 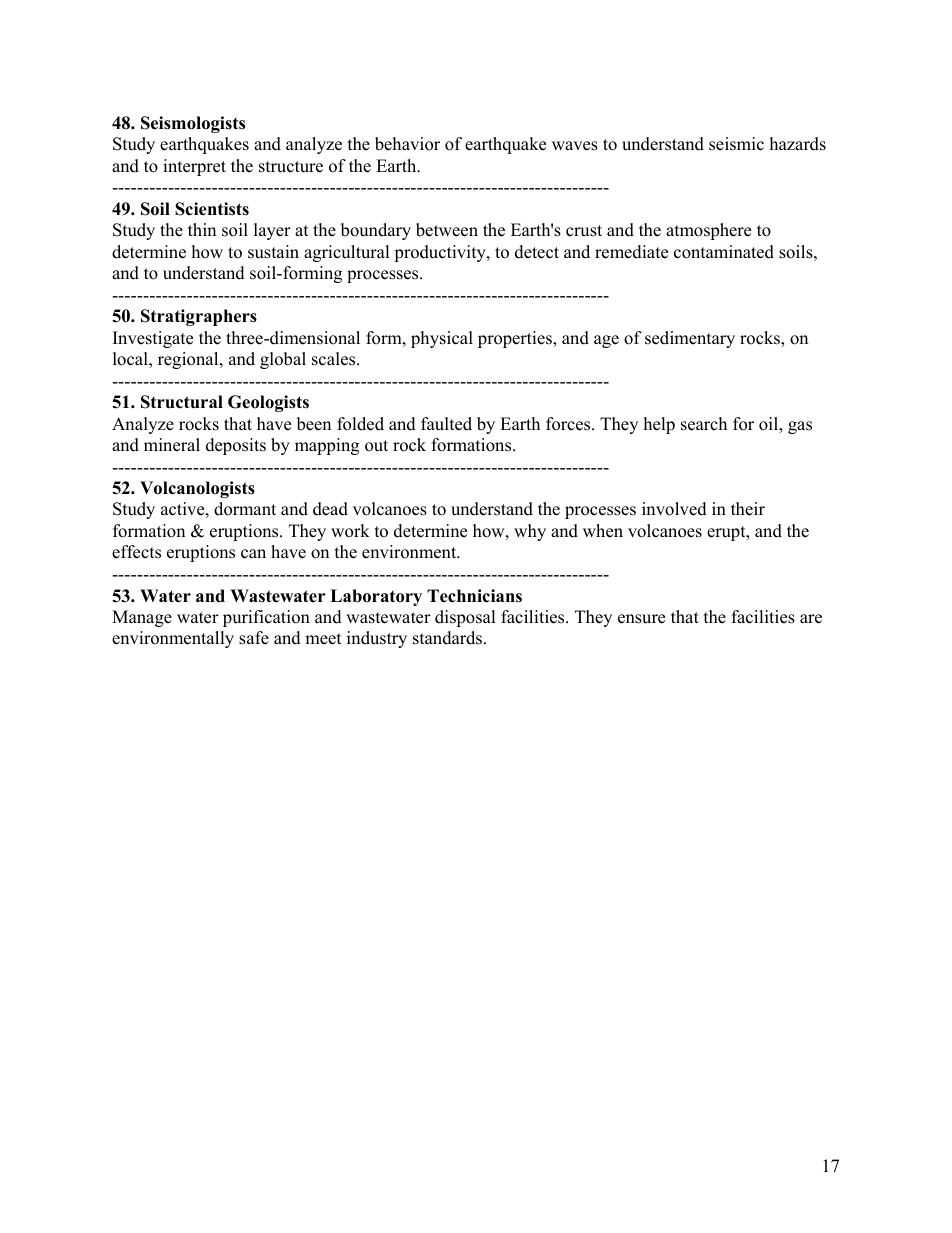 I want to click on sustain, so click(x=273, y=252).
